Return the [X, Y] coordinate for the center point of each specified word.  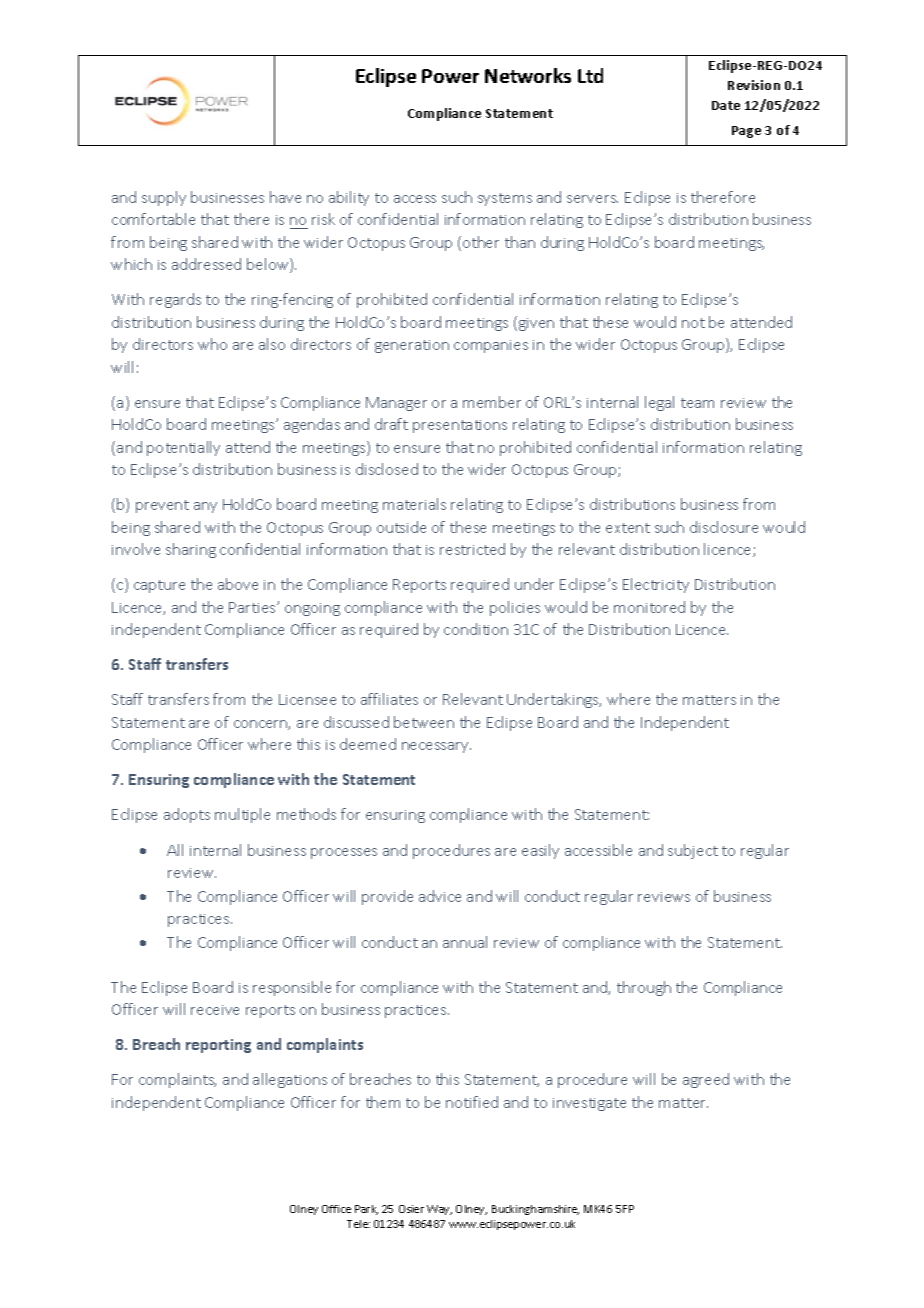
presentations [460, 426]
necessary [436, 747]
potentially [183, 448]
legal [659, 403]
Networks [528, 75]
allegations [290, 1080]
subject [693, 851]
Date [726, 105]
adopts [187, 815]
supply [164, 198]
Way [439, 1210]
